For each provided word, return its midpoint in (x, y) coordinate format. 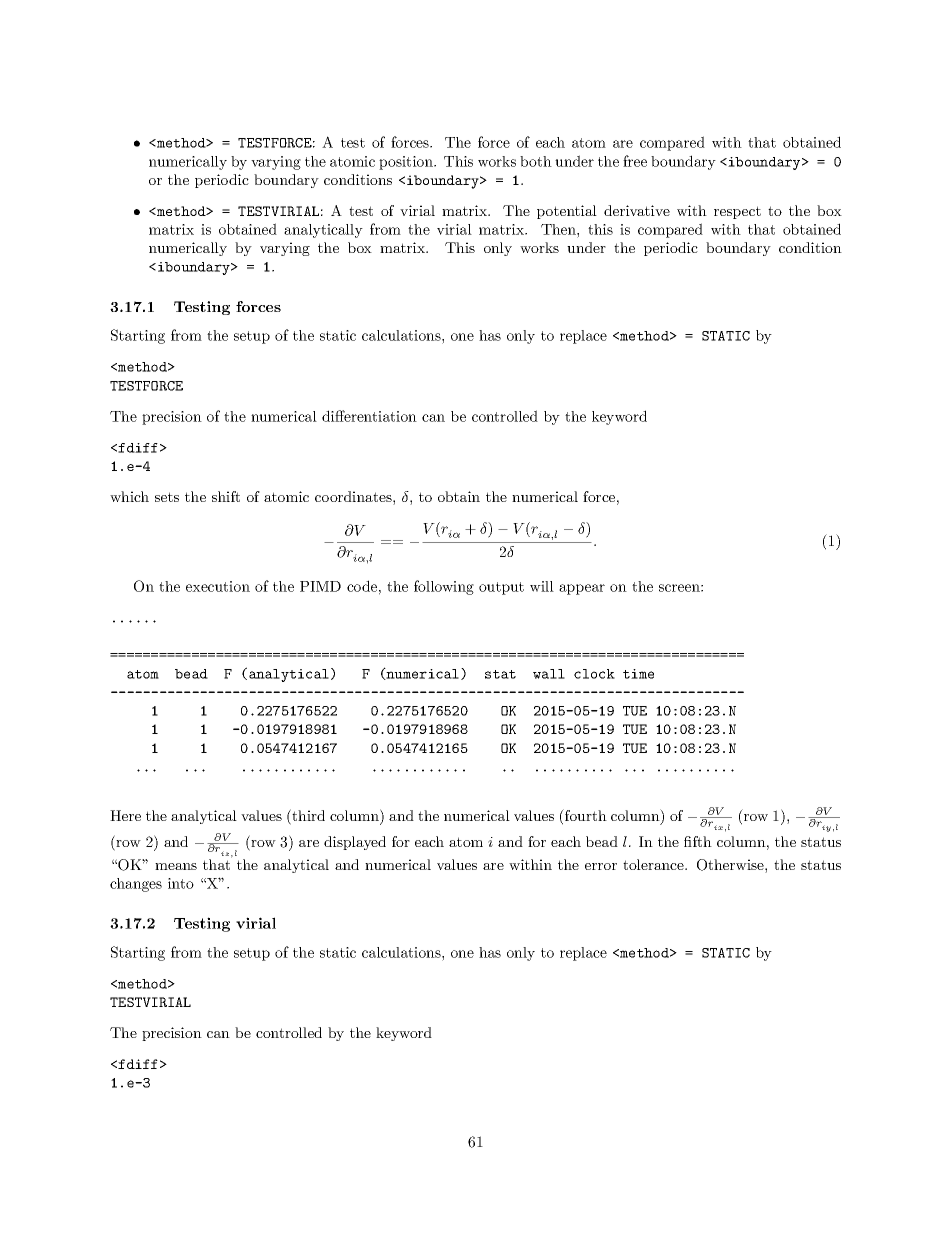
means (176, 866)
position (407, 163)
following (444, 587)
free (635, 161)
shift (226, 496)
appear (582, 589)
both (536, 161)
